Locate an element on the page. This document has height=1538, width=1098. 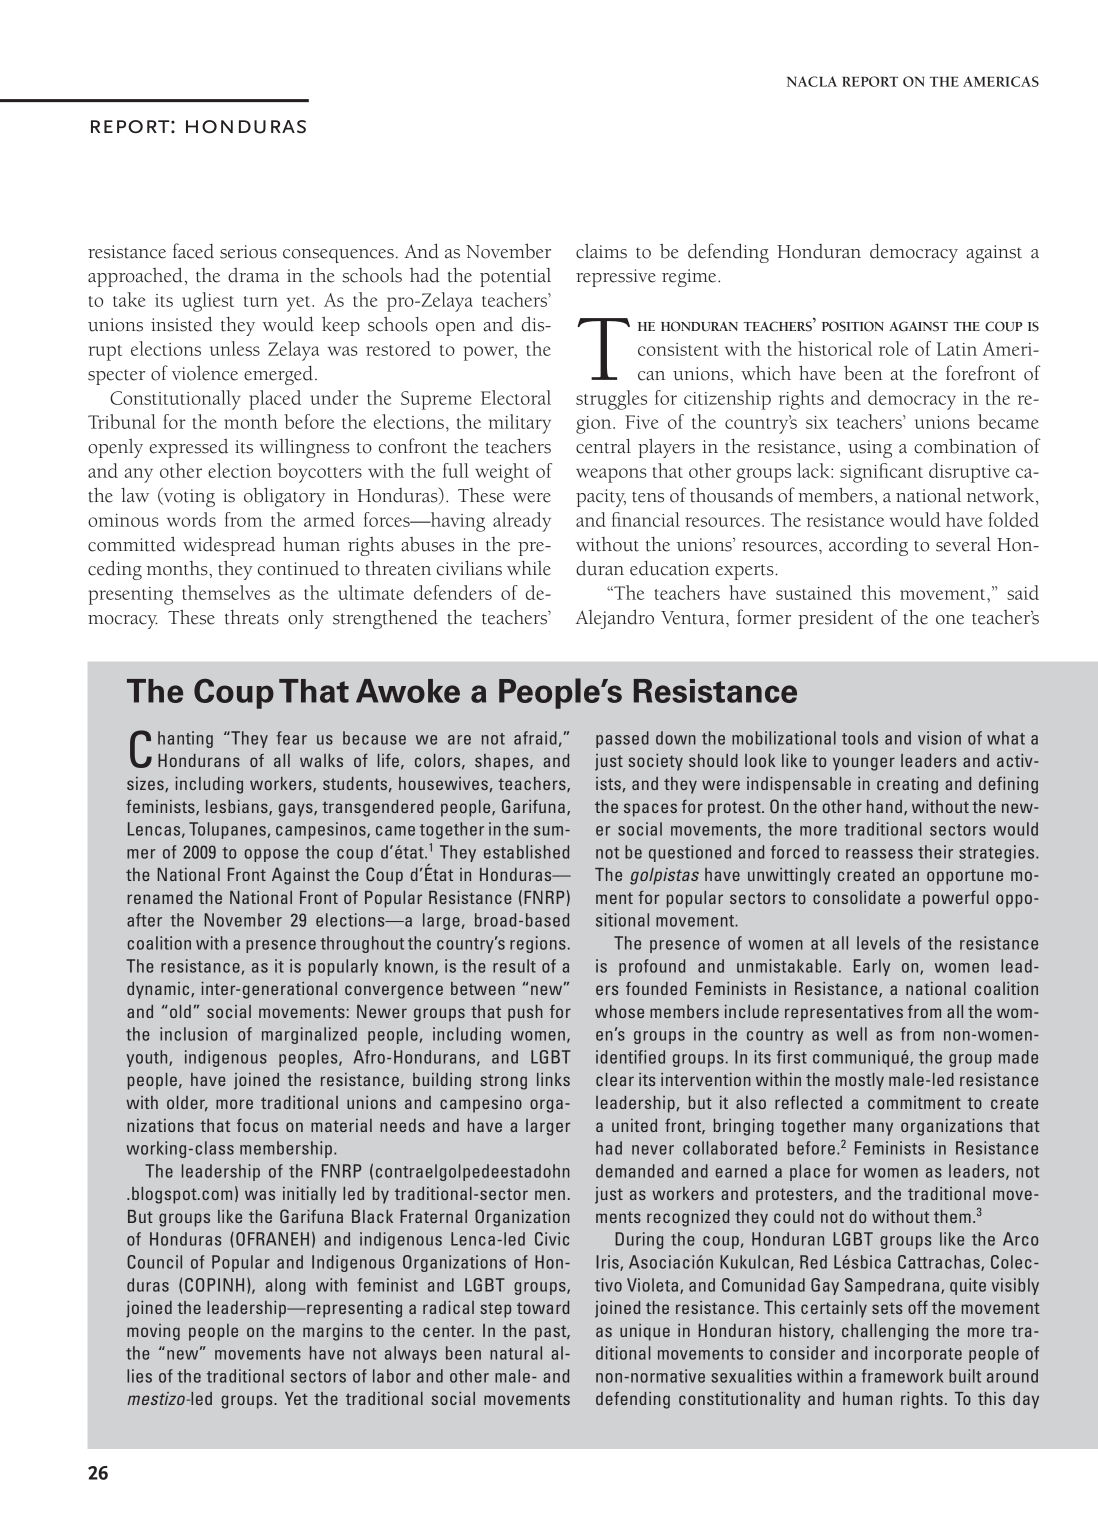
incorporate is located at coordinates (918, 1354).
